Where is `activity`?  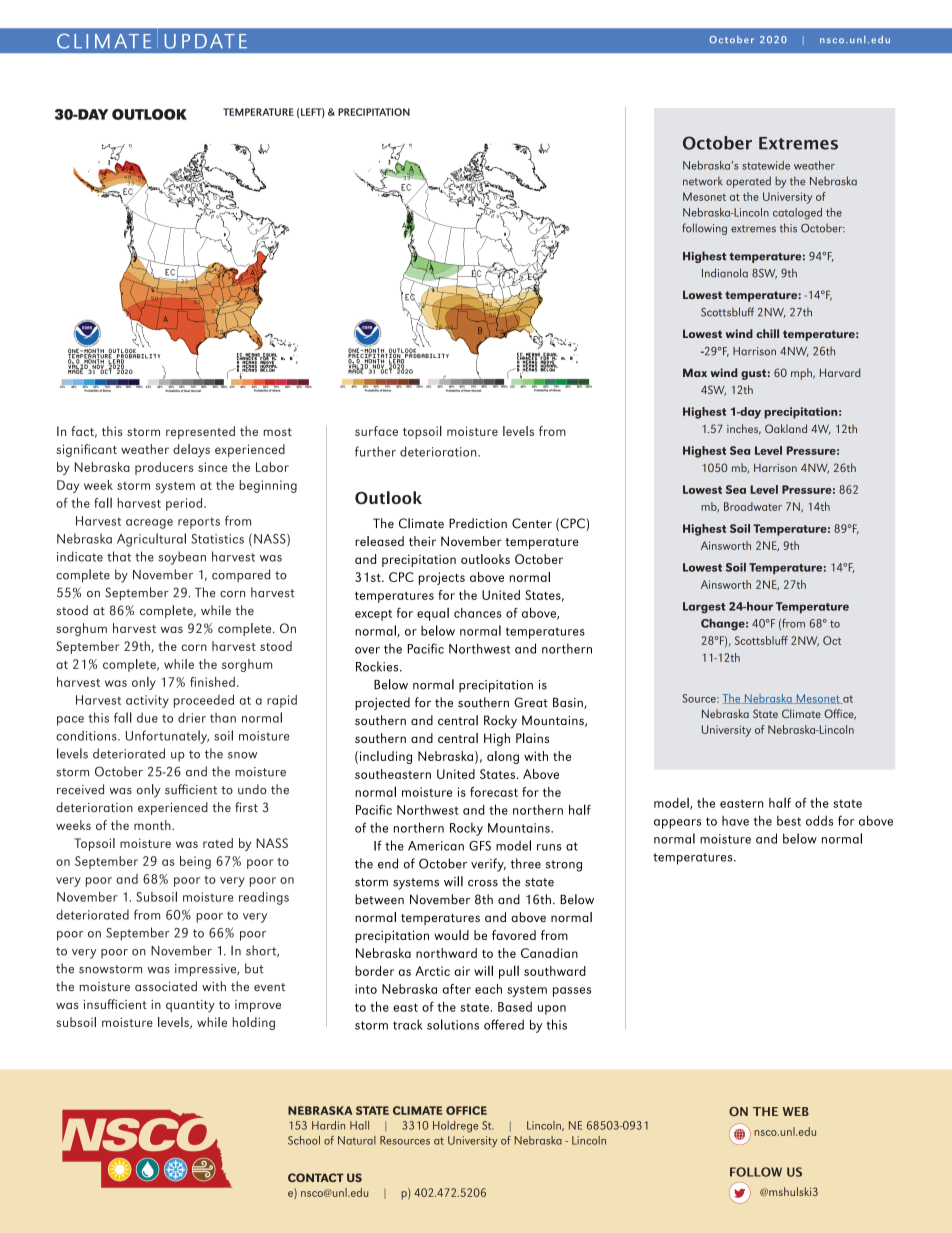
activity is located at coordinates (147, 701).
